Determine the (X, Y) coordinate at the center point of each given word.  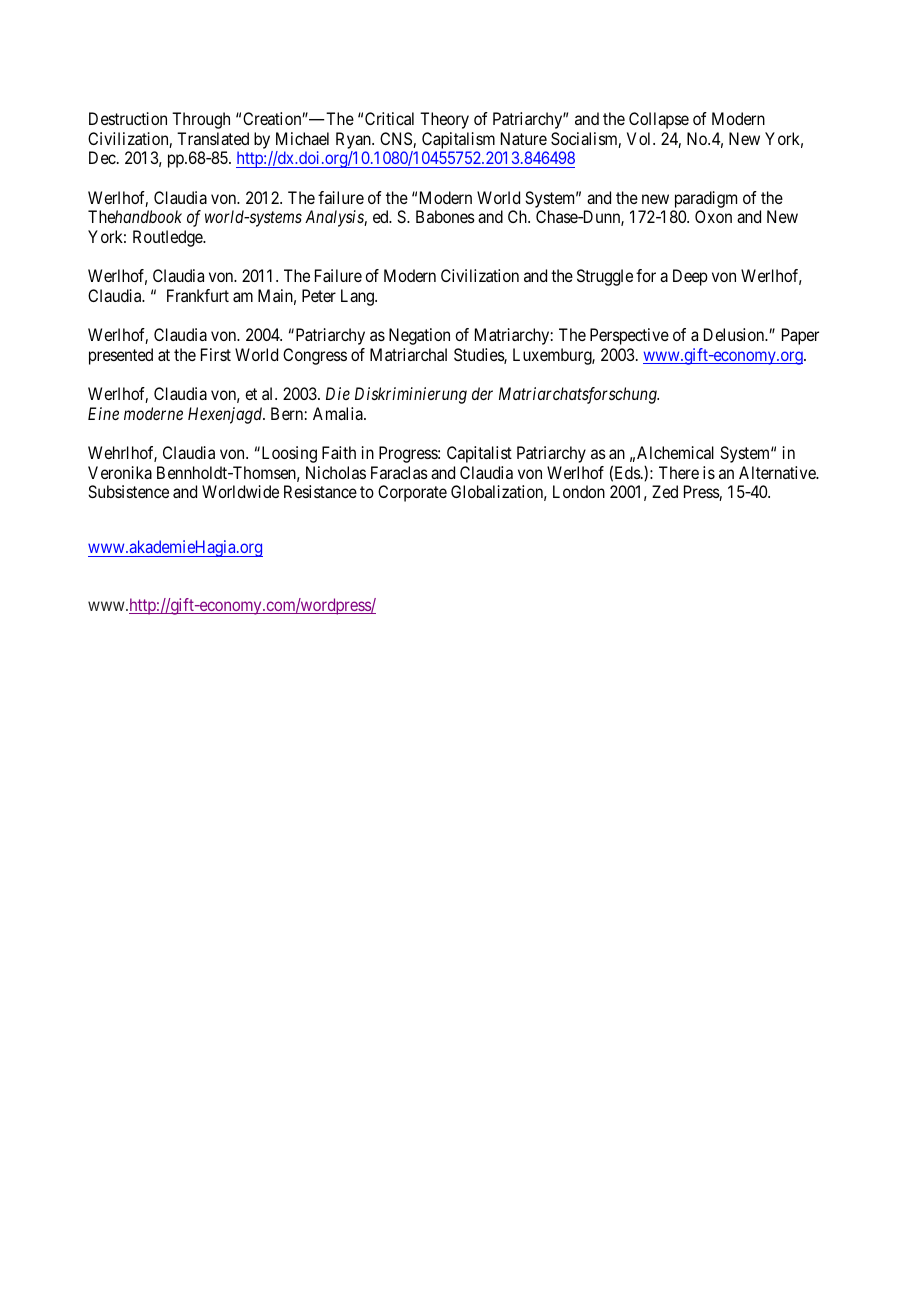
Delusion (735, 334)
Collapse (659, 120)
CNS (397, 140)
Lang (359, 297)
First (216, 354)
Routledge (168, 238)
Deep (690, 277)
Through (201, 120)
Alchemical (675, 452)
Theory (444, 120)
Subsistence (128, 491)
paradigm (706, 199)
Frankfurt (198, 295)
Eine (103, 413)
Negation (419, 336)
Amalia (339, 413)
